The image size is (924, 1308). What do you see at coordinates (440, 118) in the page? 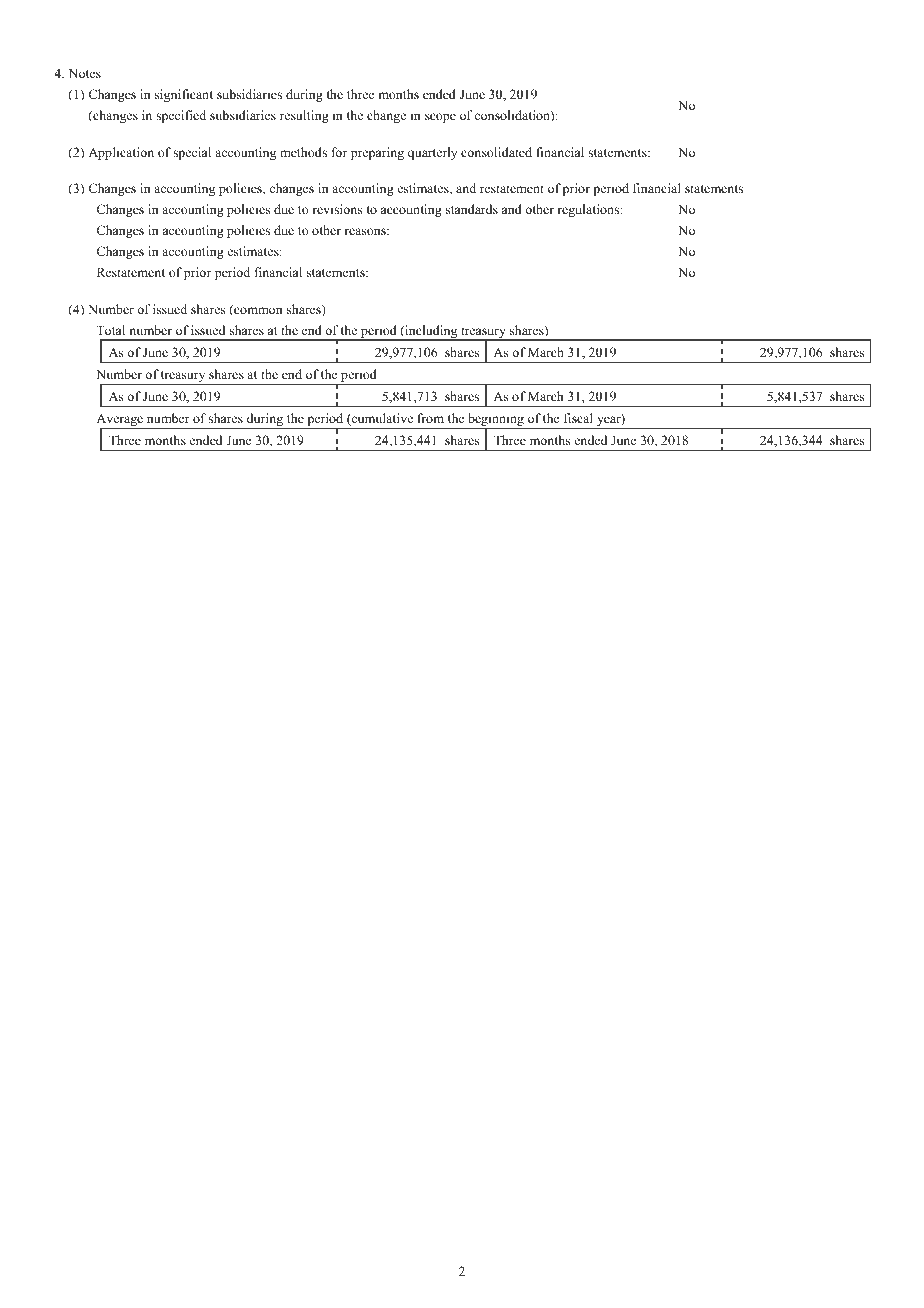
I see `scope` at bounding box center [440, 118].
